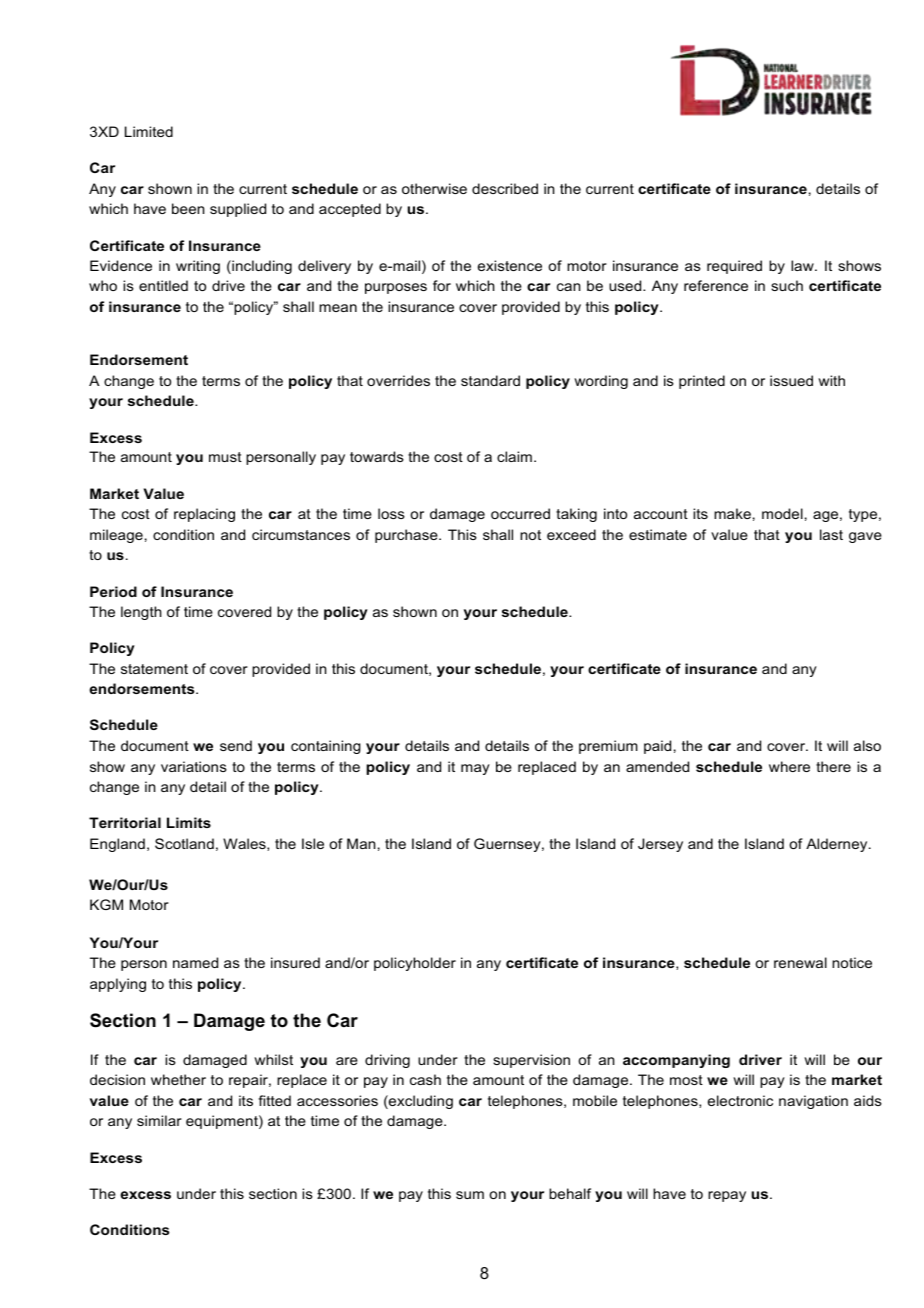 Image resolution: width=924 pixels, height=1308 pixels. I want to click on repay, so click(727, 1196).
